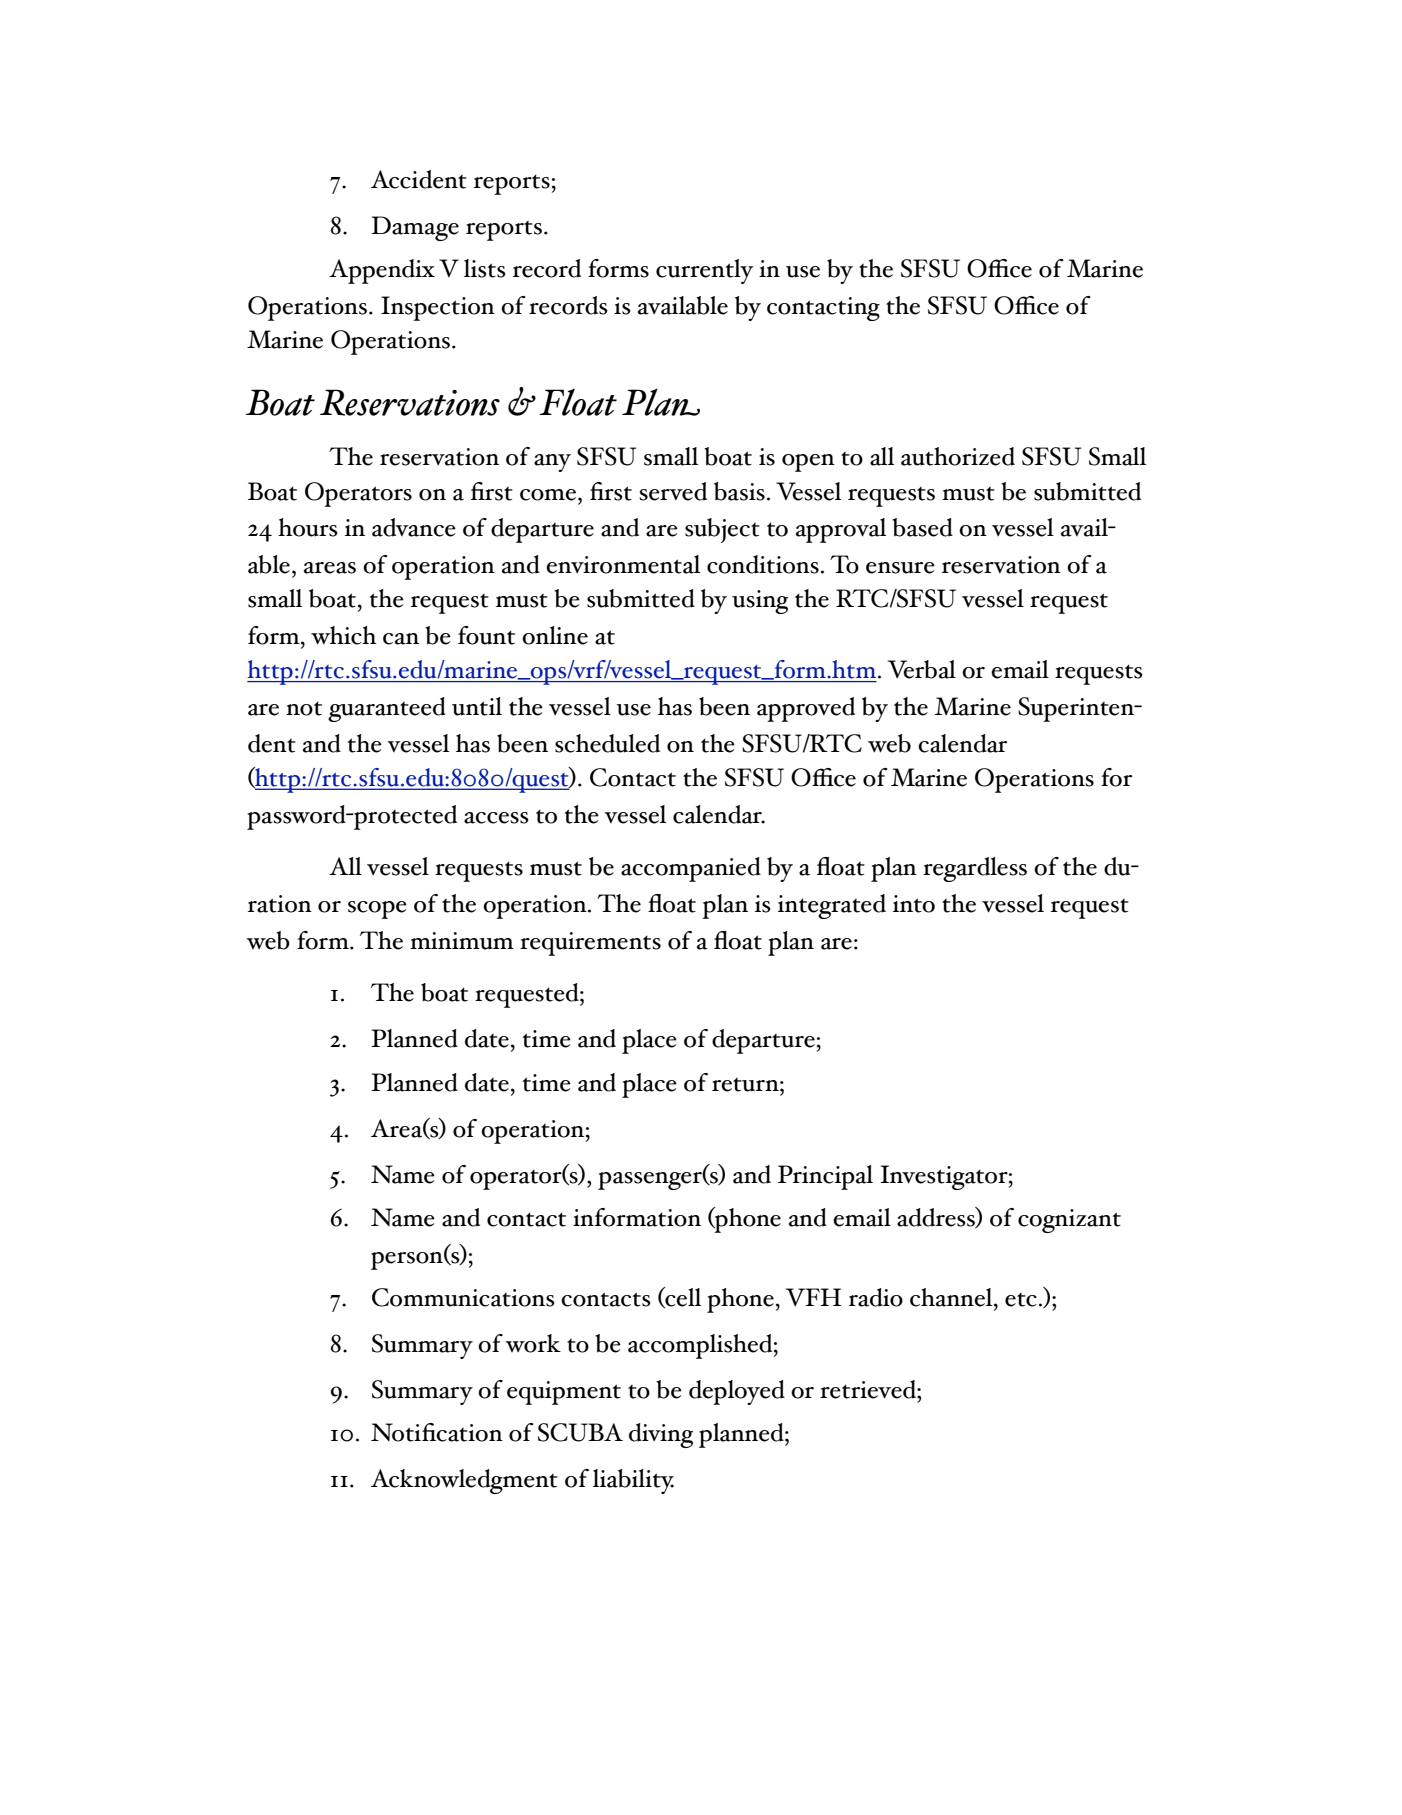 This screenshot has width=1402, height=1815. Describe the element at coordinates (922, 527) in the screenshot. I see `based` at that location.
